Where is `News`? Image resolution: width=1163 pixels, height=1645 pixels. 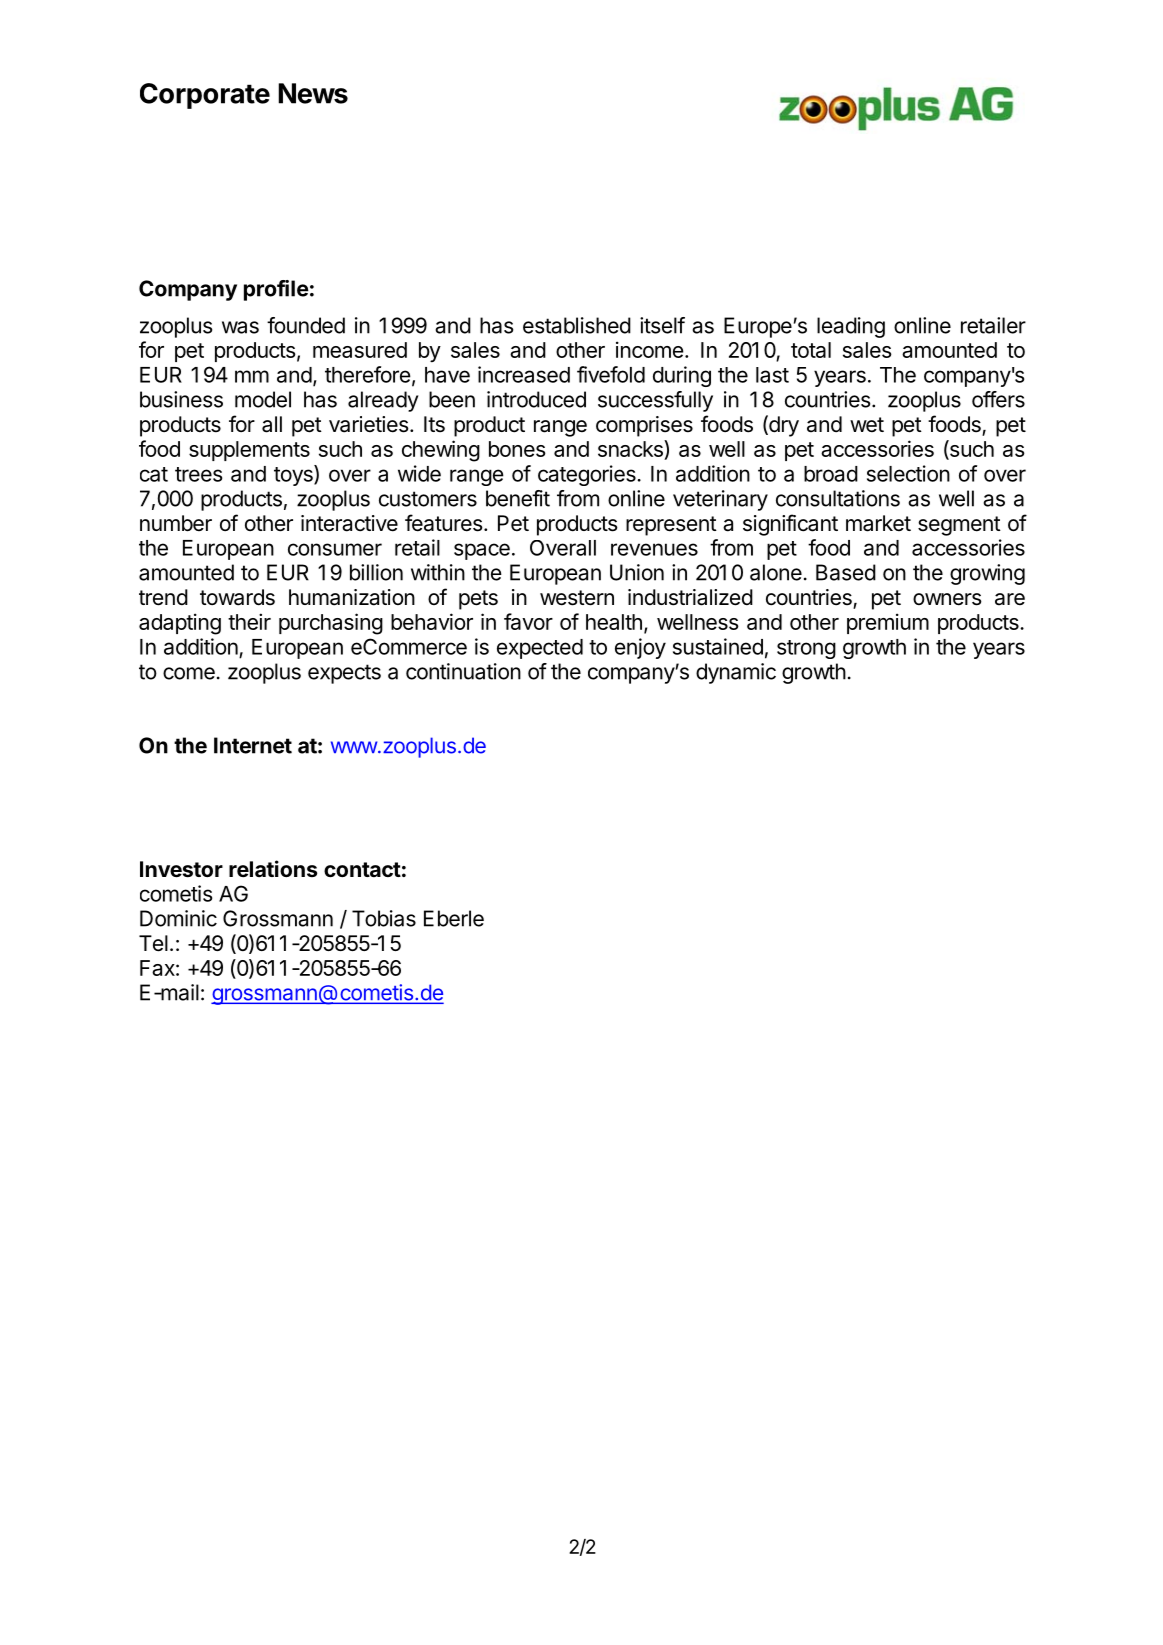
News is located at coordinates (313, 93).
